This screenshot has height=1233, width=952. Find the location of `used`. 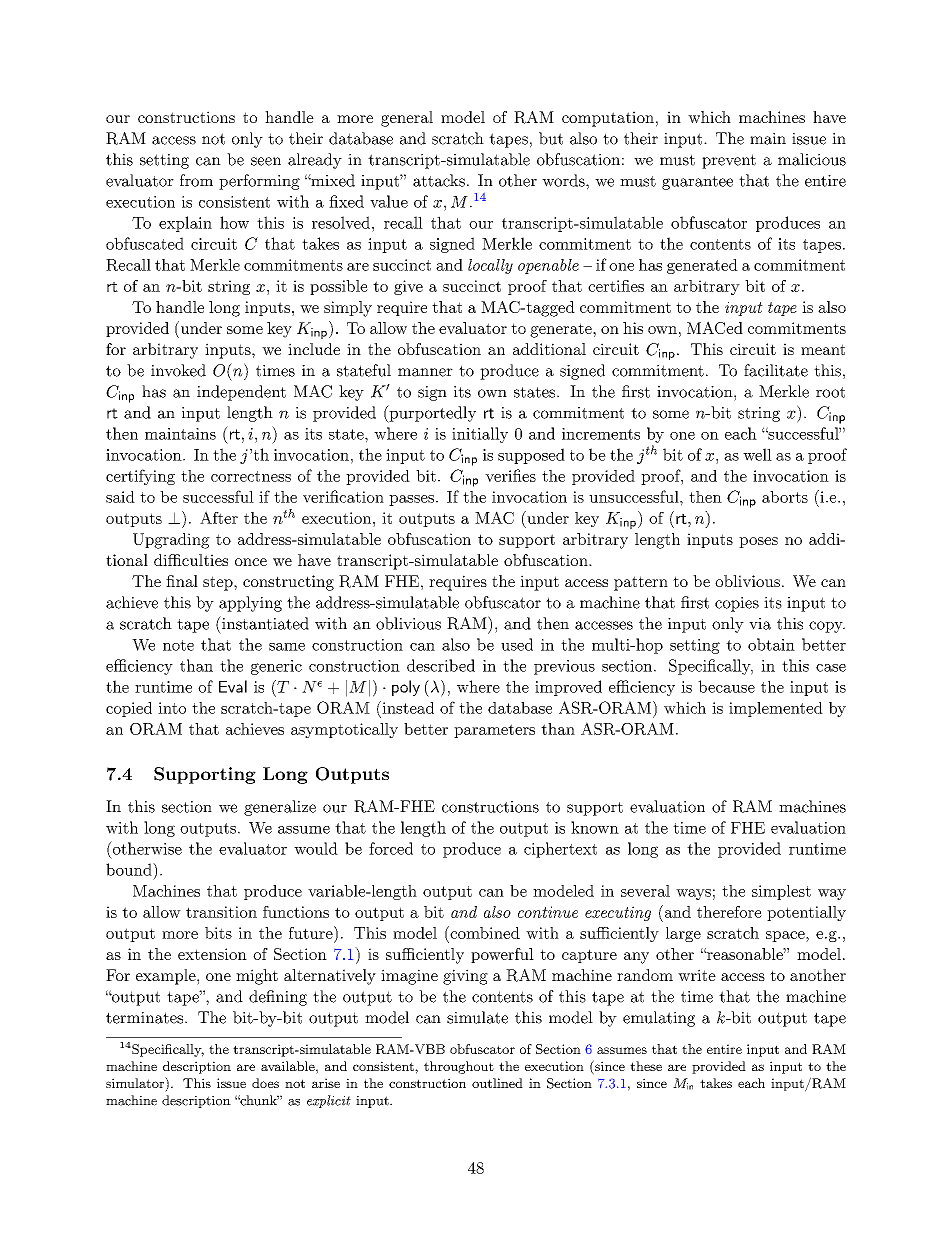

used is located at coordinates (517, 644).
